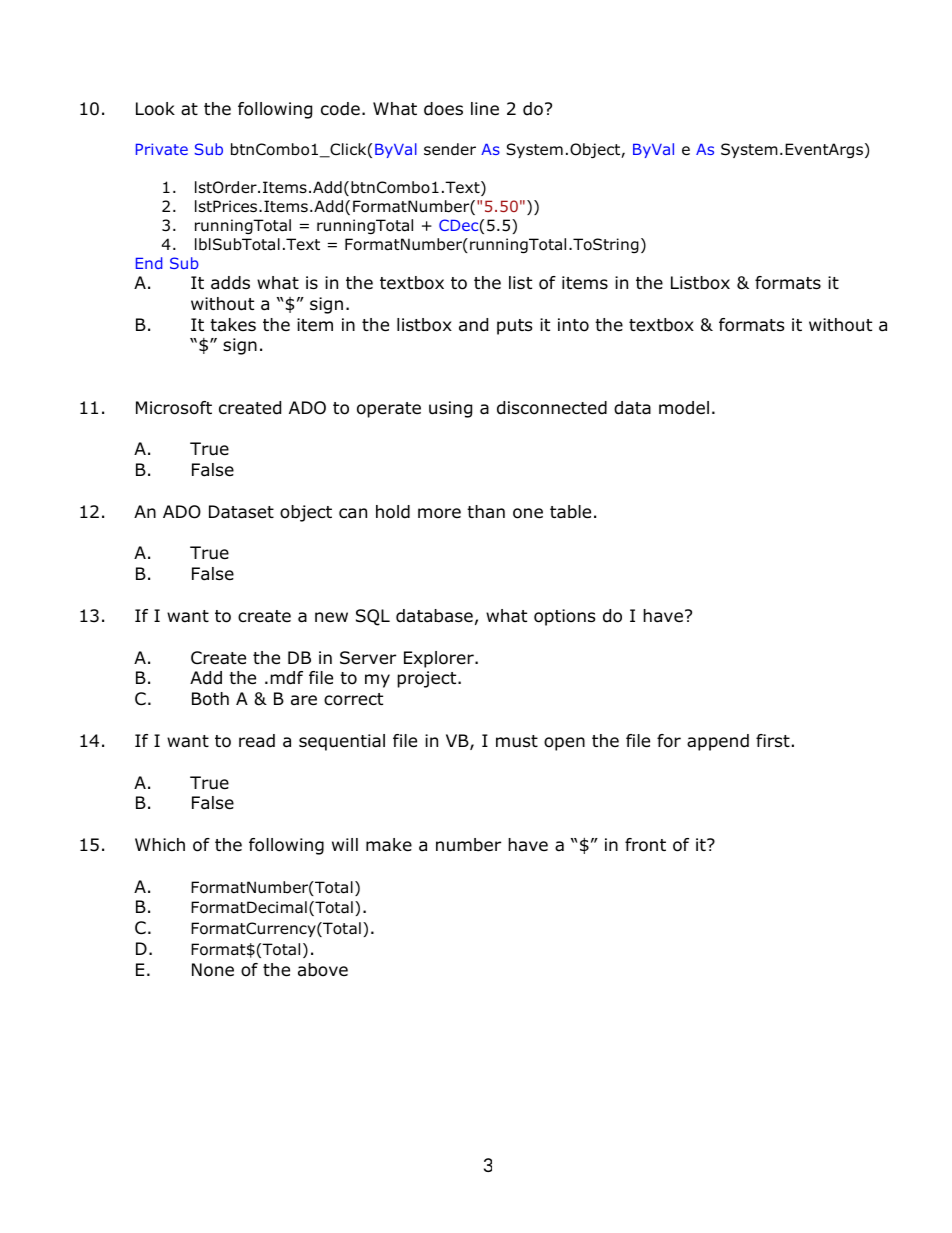 This page has width=952, height=1233. I want to click on front, so click(645, 845).
